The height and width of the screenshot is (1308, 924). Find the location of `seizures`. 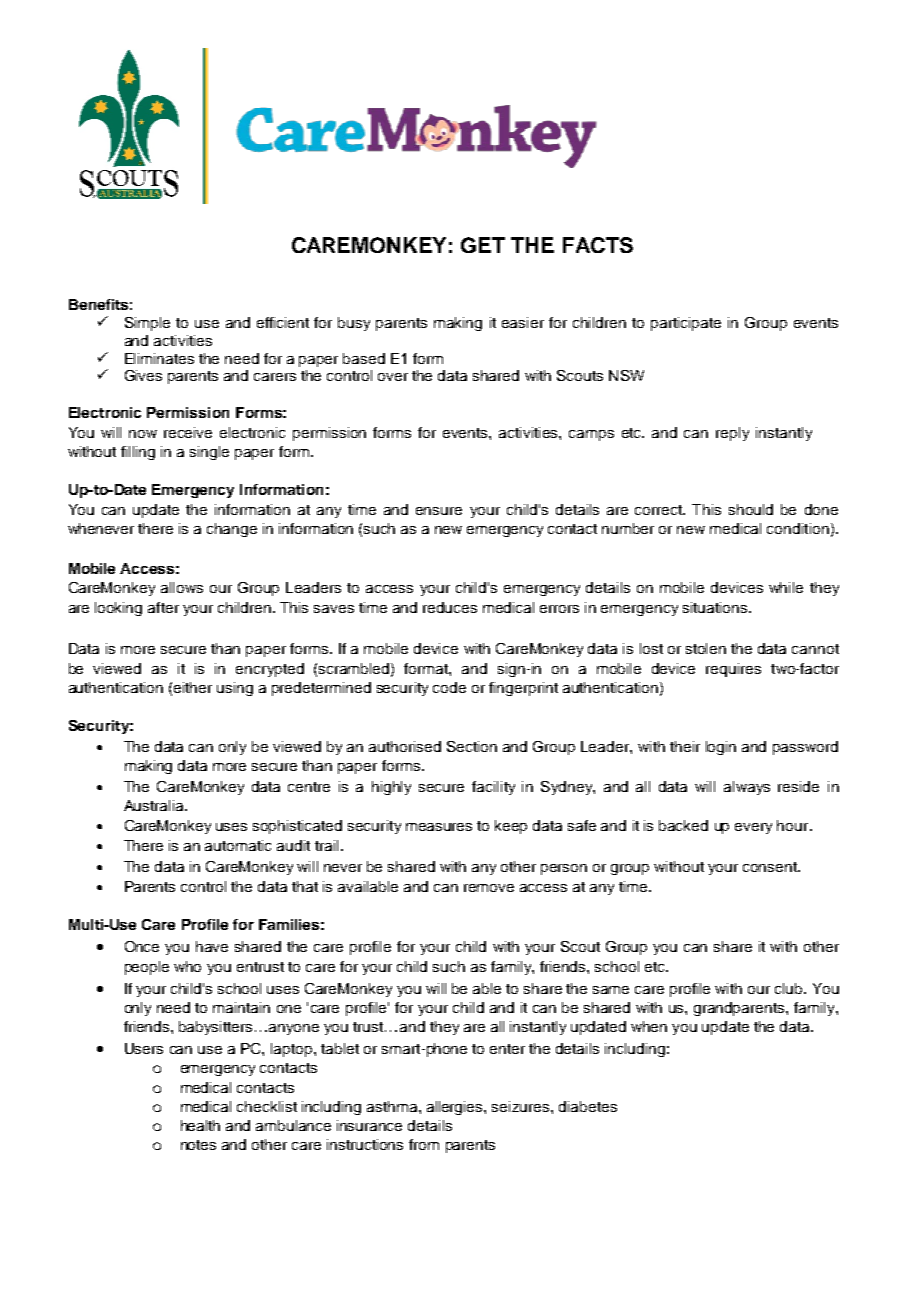

seizures is located at coordinates (522, 1106).
